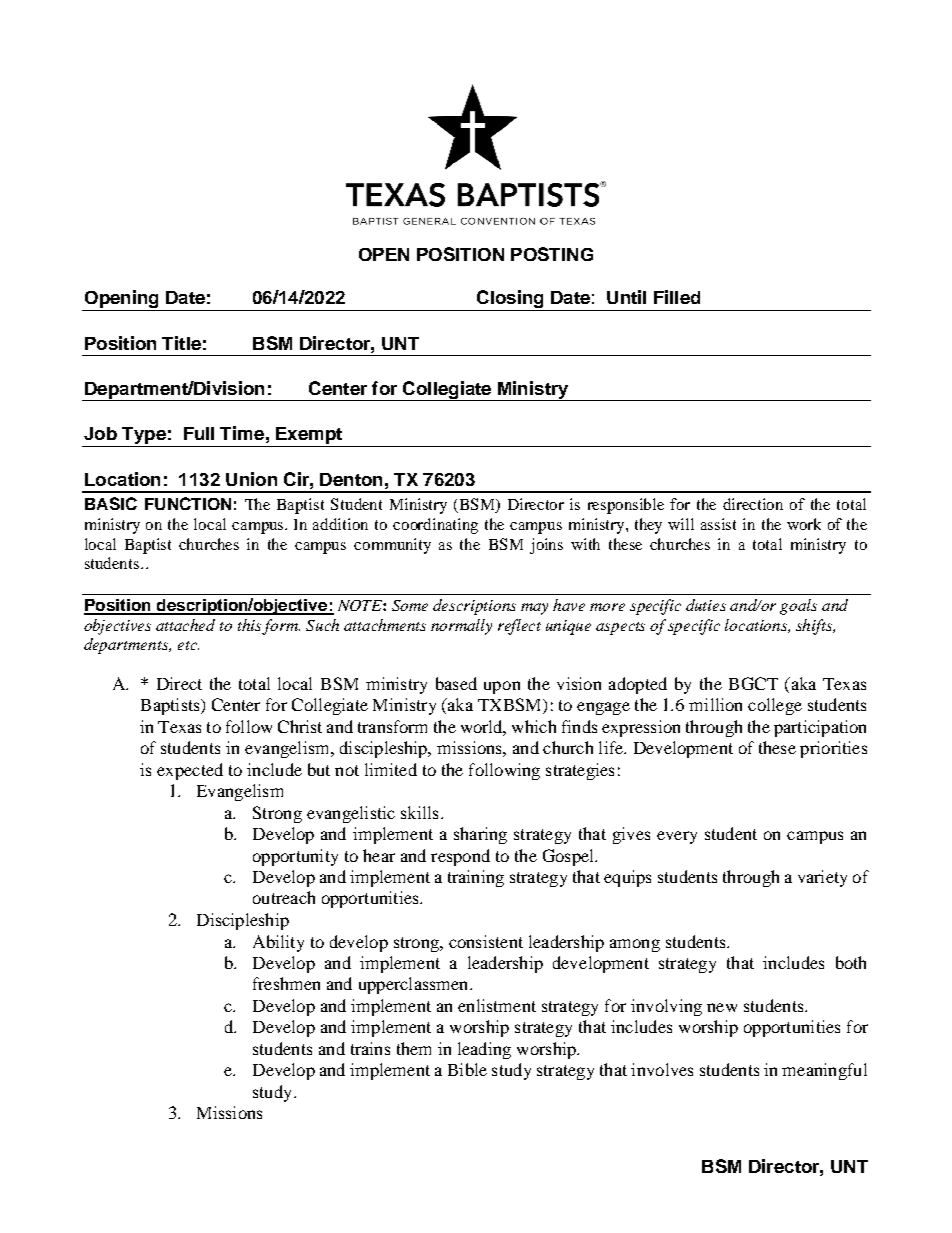 The width and height of the screenshot is (952, 1233). I want to click on leading, so click(484, 1050).
